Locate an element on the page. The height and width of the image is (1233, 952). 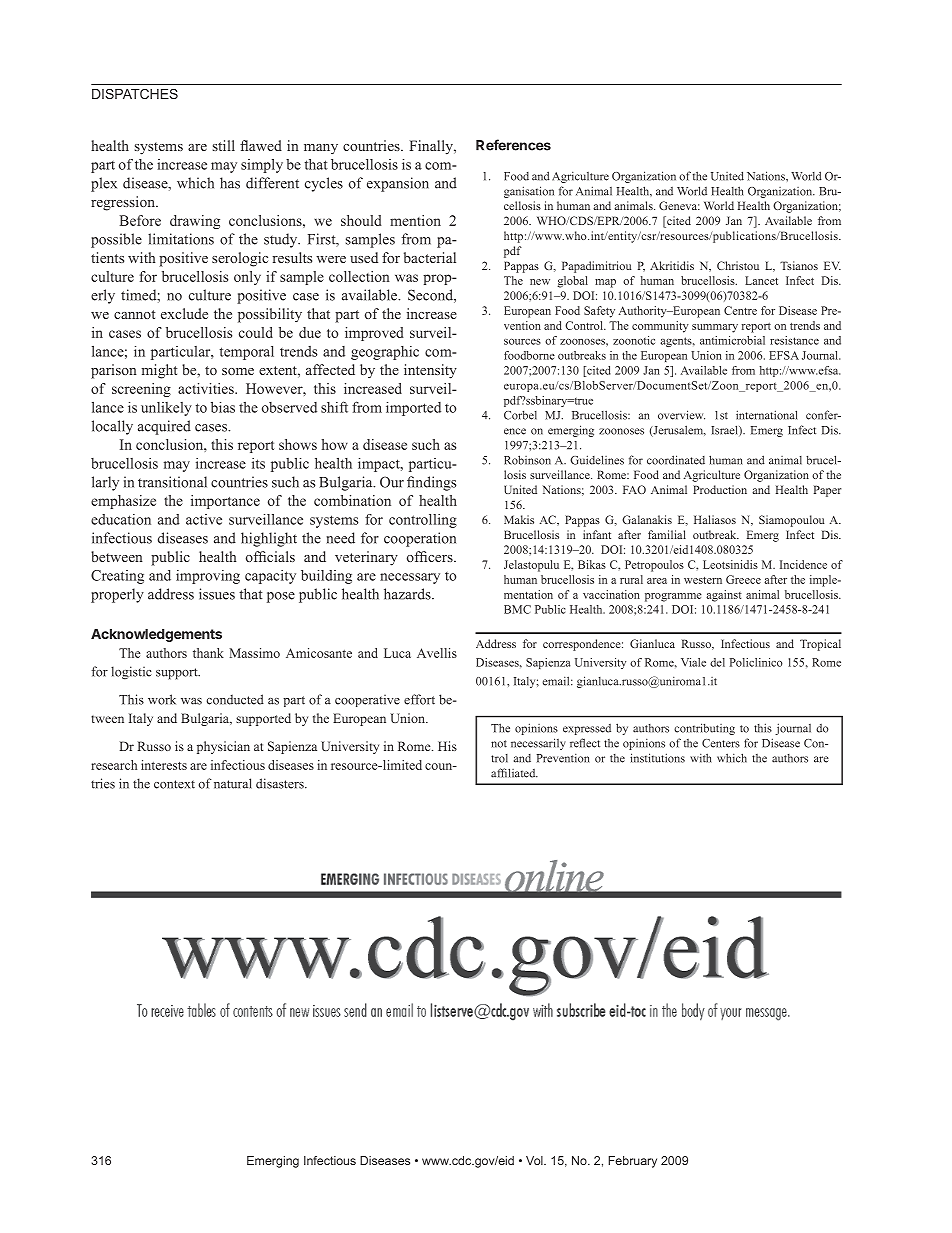
Geneva is located at coordinates (679, 205).
